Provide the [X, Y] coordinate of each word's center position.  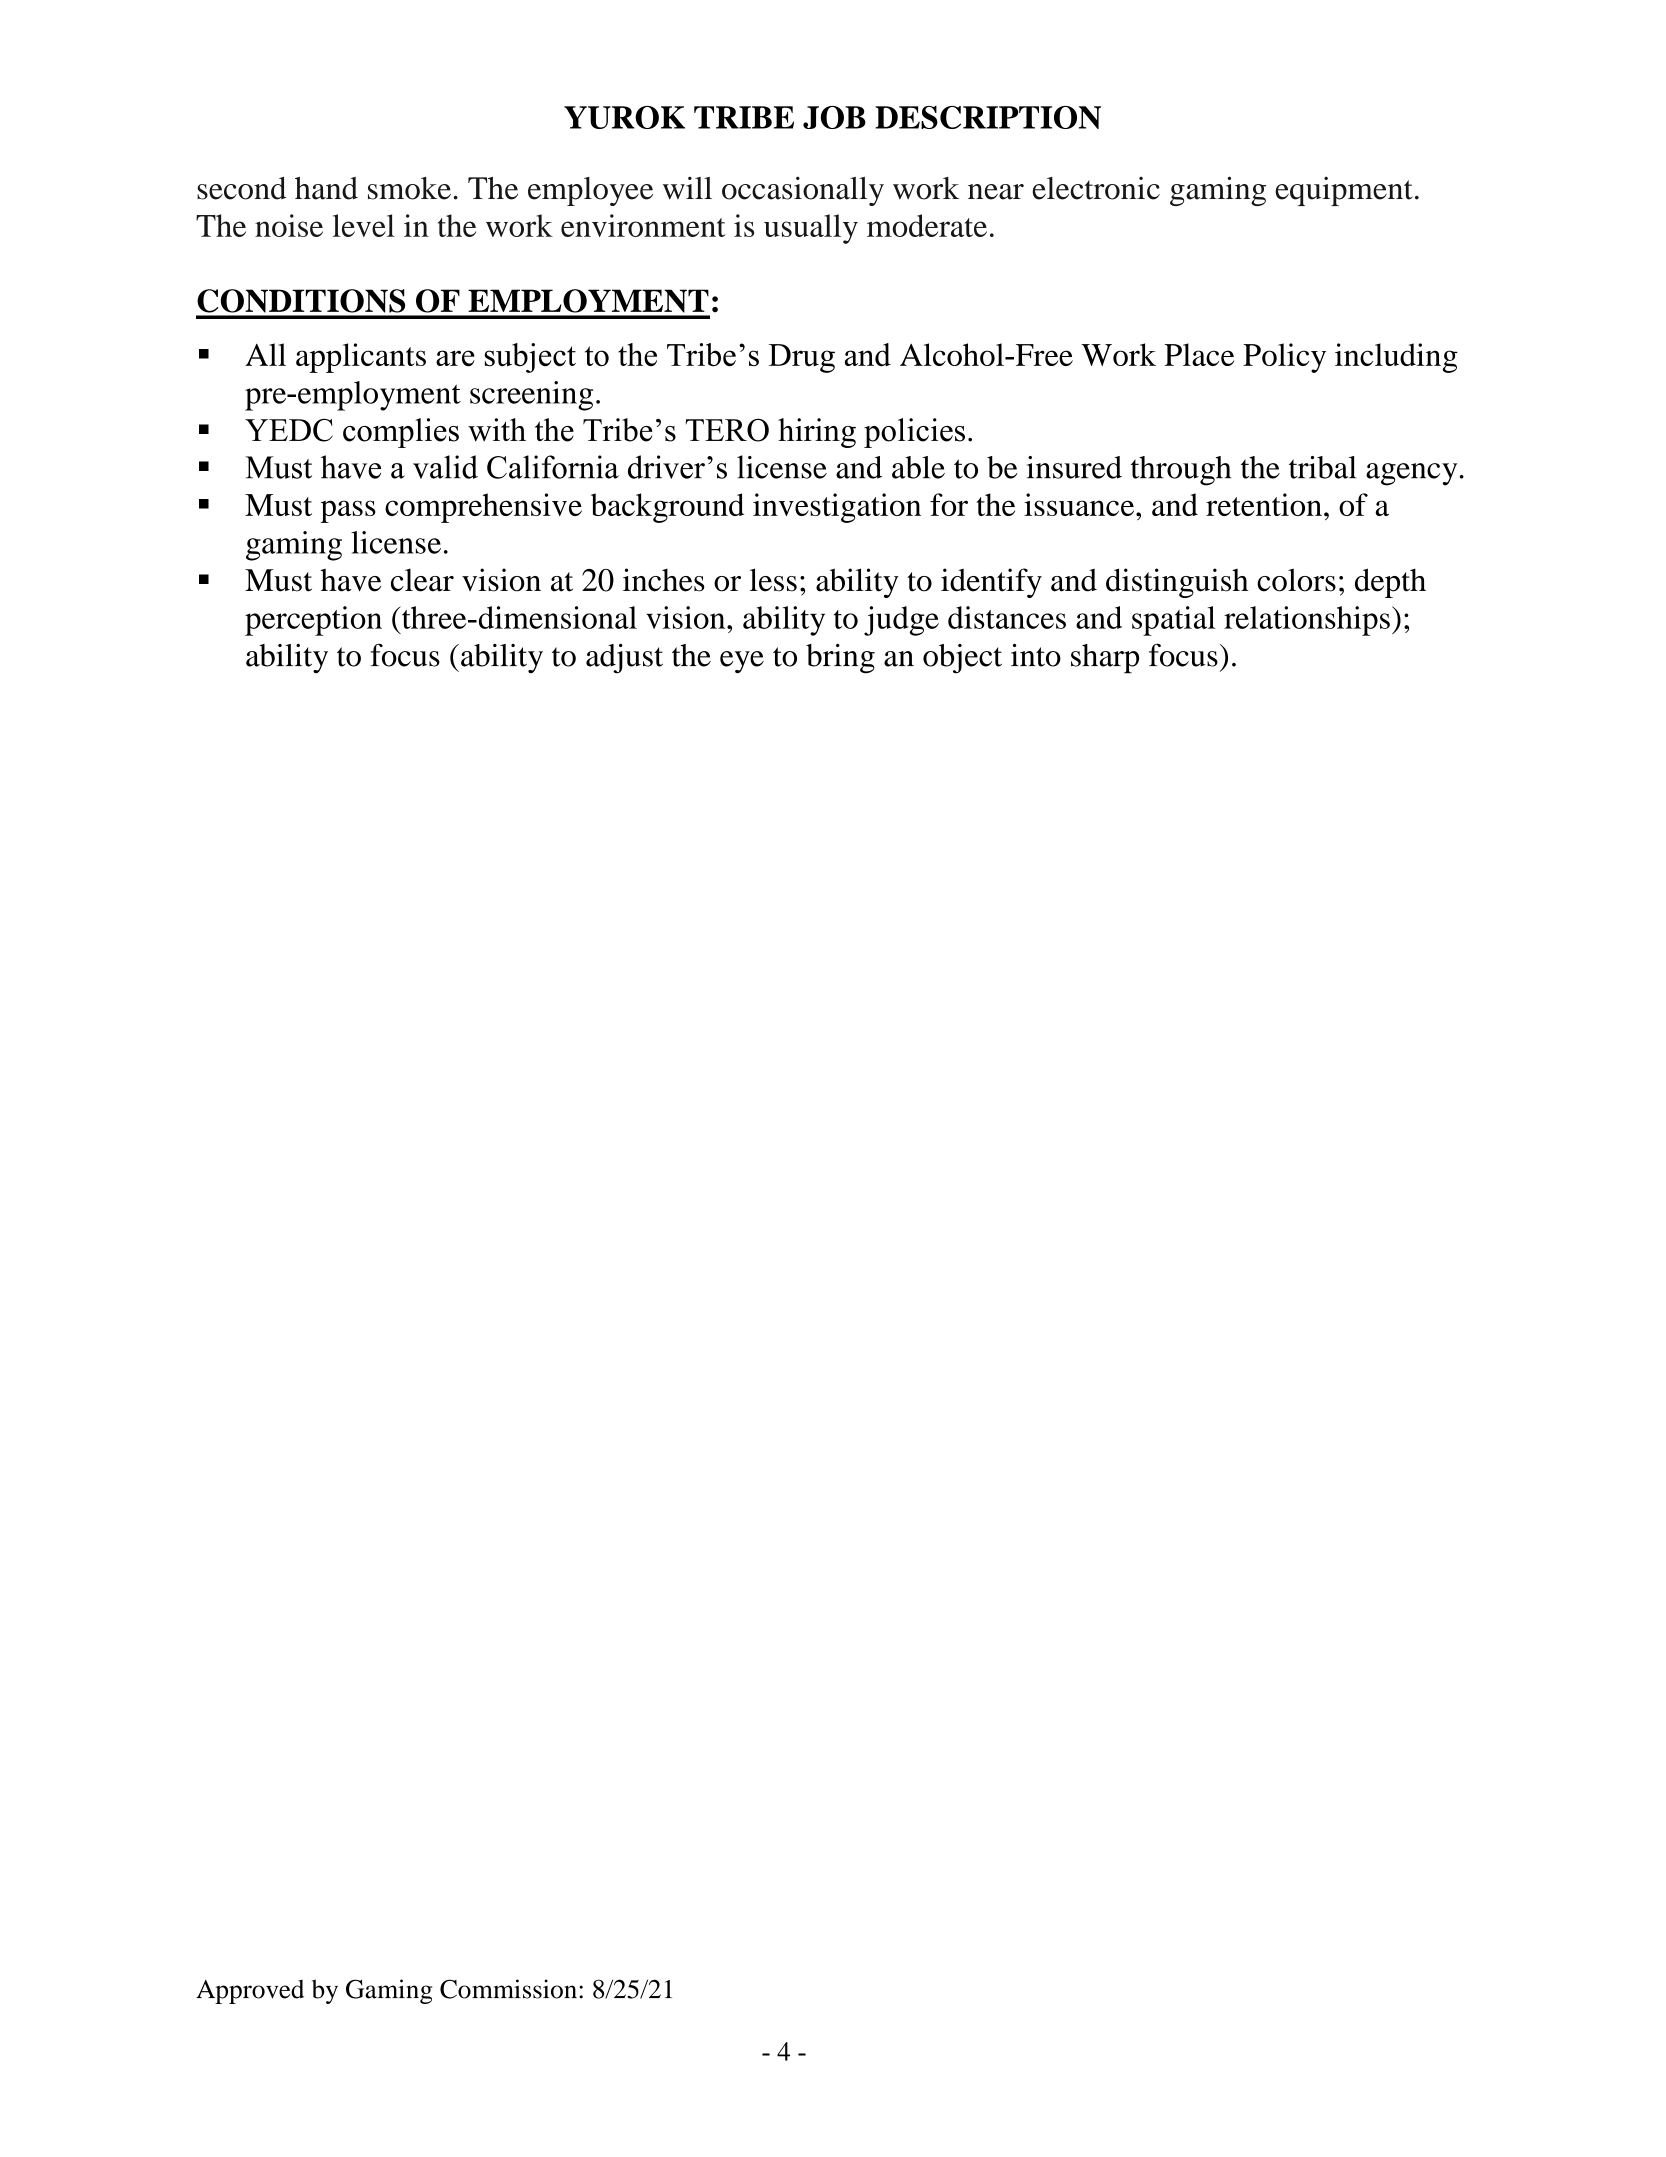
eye [742, 662]
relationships [1307, 621]
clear [422, 580]
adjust [624, 659]
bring [840, 659]
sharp [1105, 659]
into [1036, 655]
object [962, 659]
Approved [250, 1992]
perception [313, 621]
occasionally [803, 191]
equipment [1344, 191]
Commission [508, 1989]
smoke [409, 188]
